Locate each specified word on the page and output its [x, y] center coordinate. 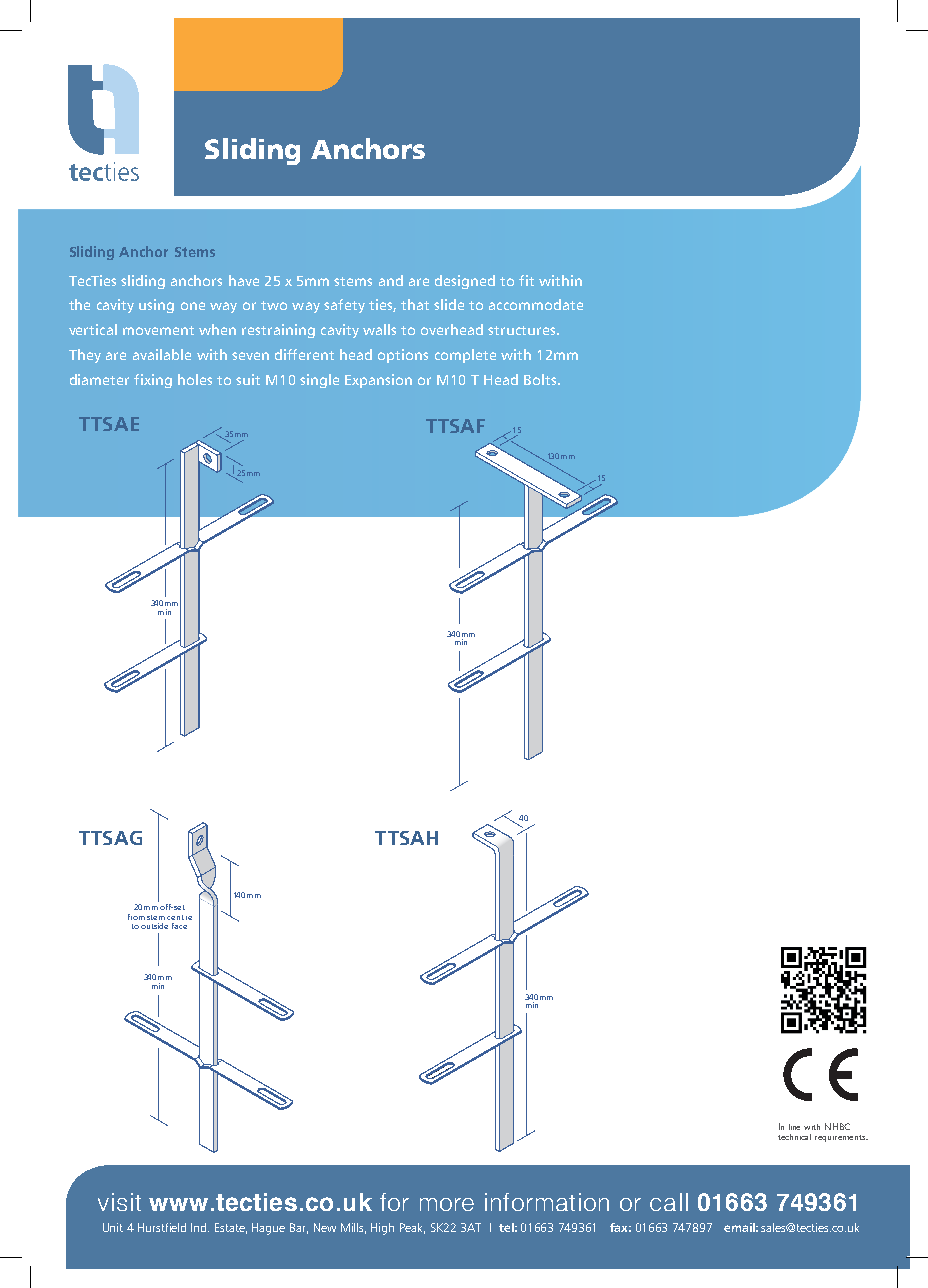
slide [449, 304]
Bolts [541, 379]
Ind [200, 1227]
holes [195, 379]
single [319, 381]
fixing [153, 381]
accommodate [536, 304]
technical [794, 1137]
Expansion [378, 381]
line [794, 1127]
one [193, 306]
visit [119, 1202]
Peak [412, 1228]
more [447, 1204]
